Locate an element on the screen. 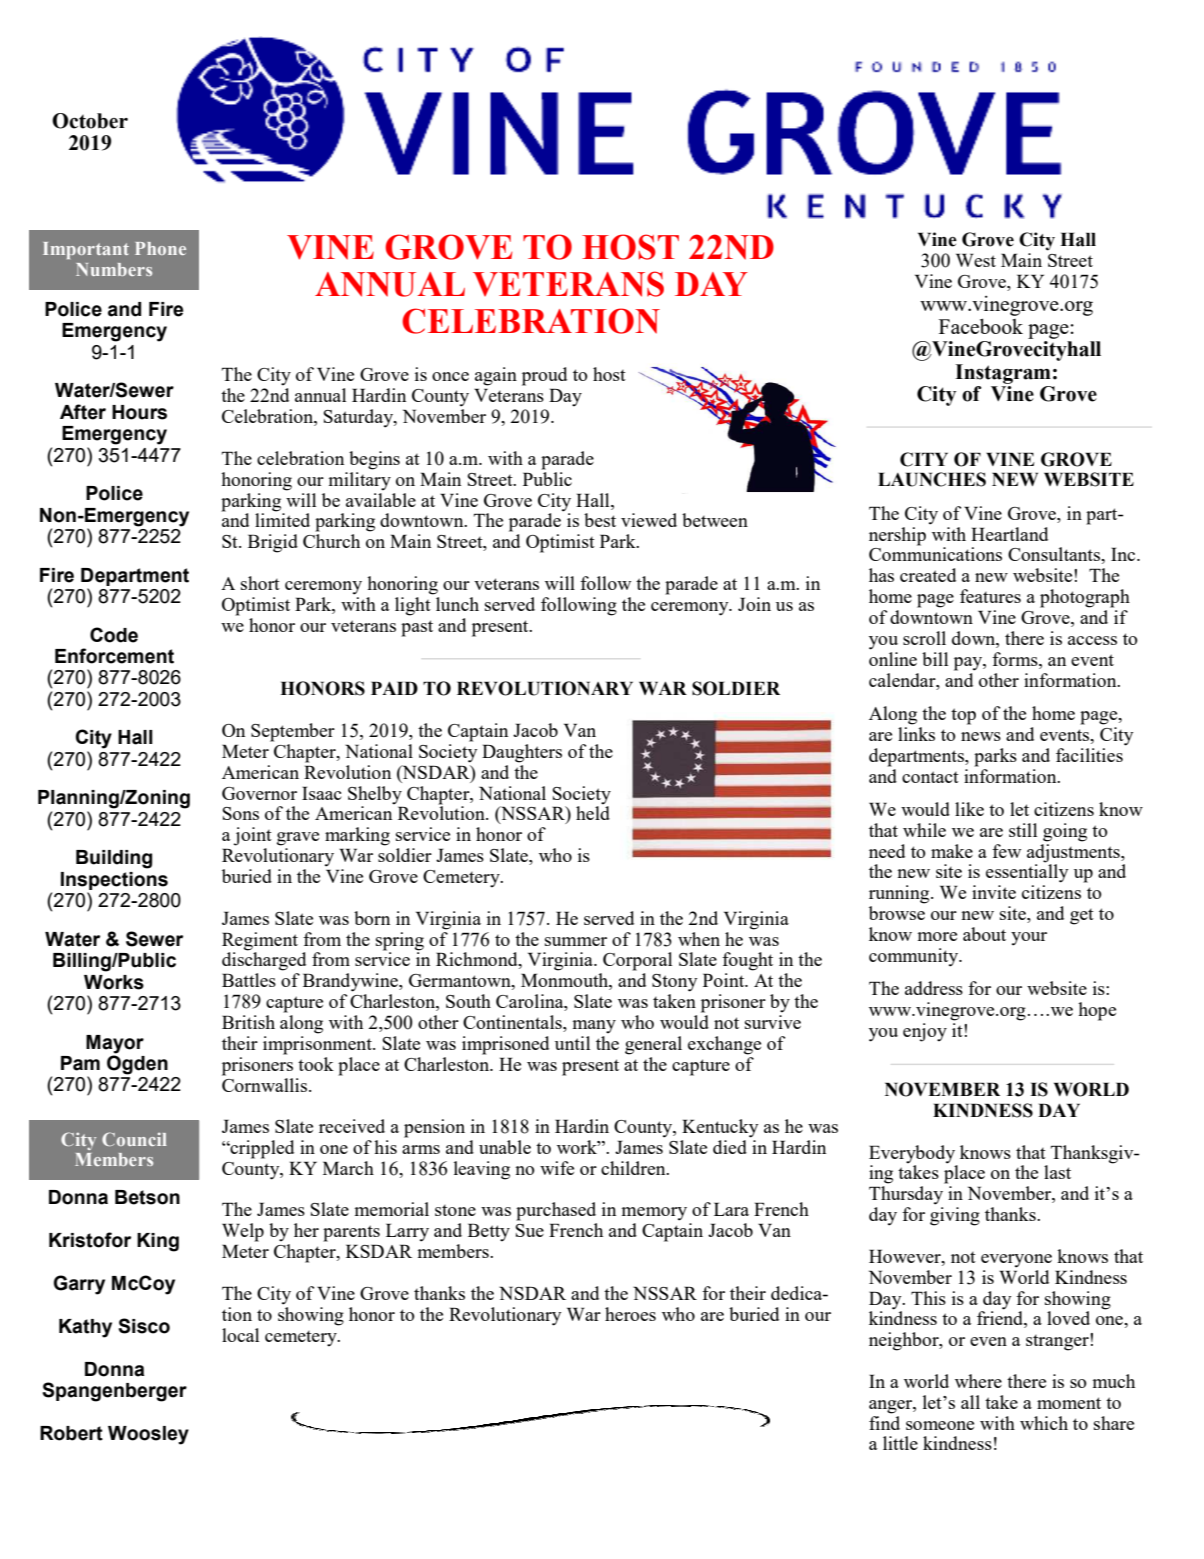  proud is located at coordinates (544, 376).
